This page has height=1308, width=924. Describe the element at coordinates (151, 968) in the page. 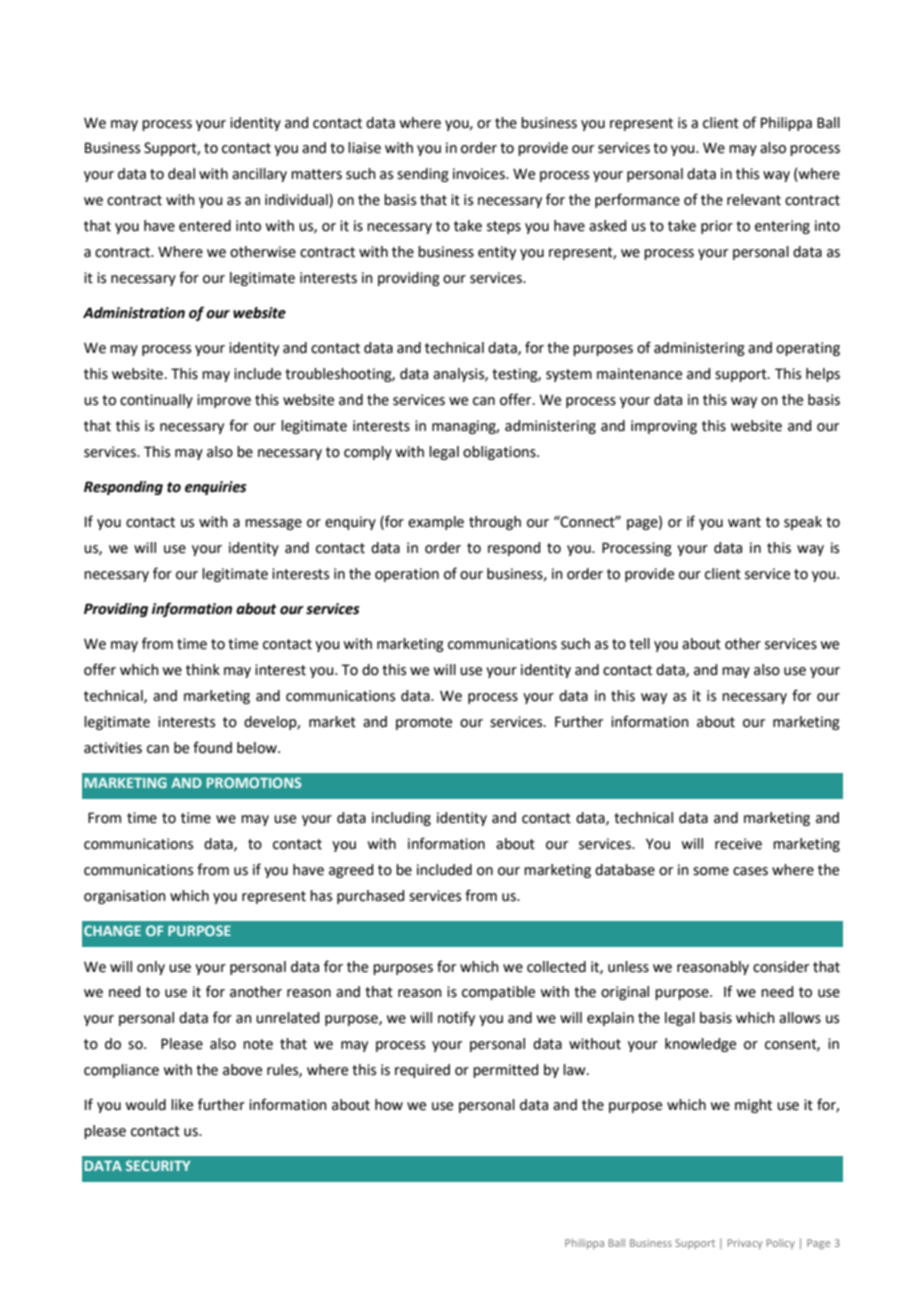

I see `only` at that location.
